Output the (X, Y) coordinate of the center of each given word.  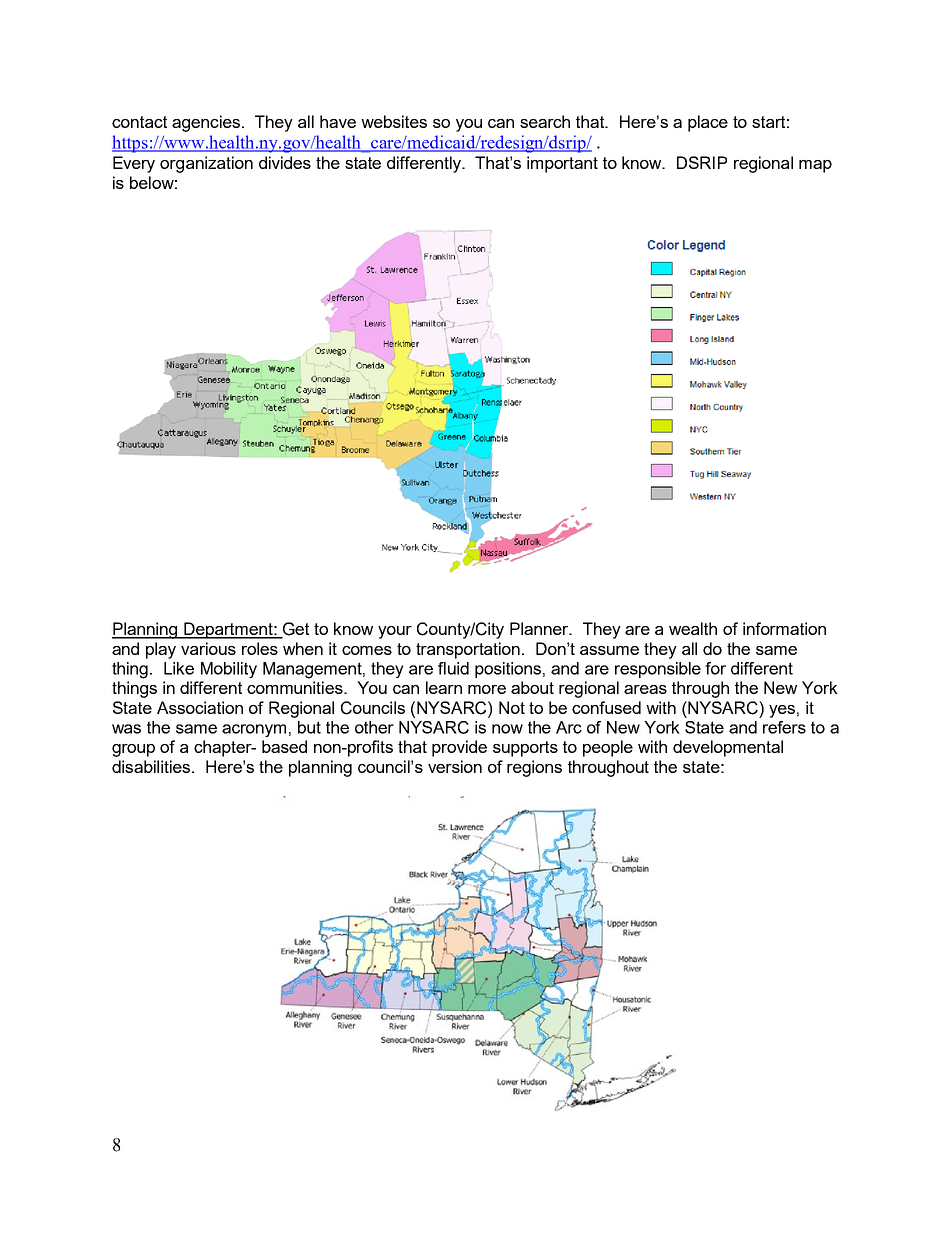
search (545, 121)
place (708, 123)
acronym (254, 730)
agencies (206, 123)
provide (459, 748)
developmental (728, 748)
